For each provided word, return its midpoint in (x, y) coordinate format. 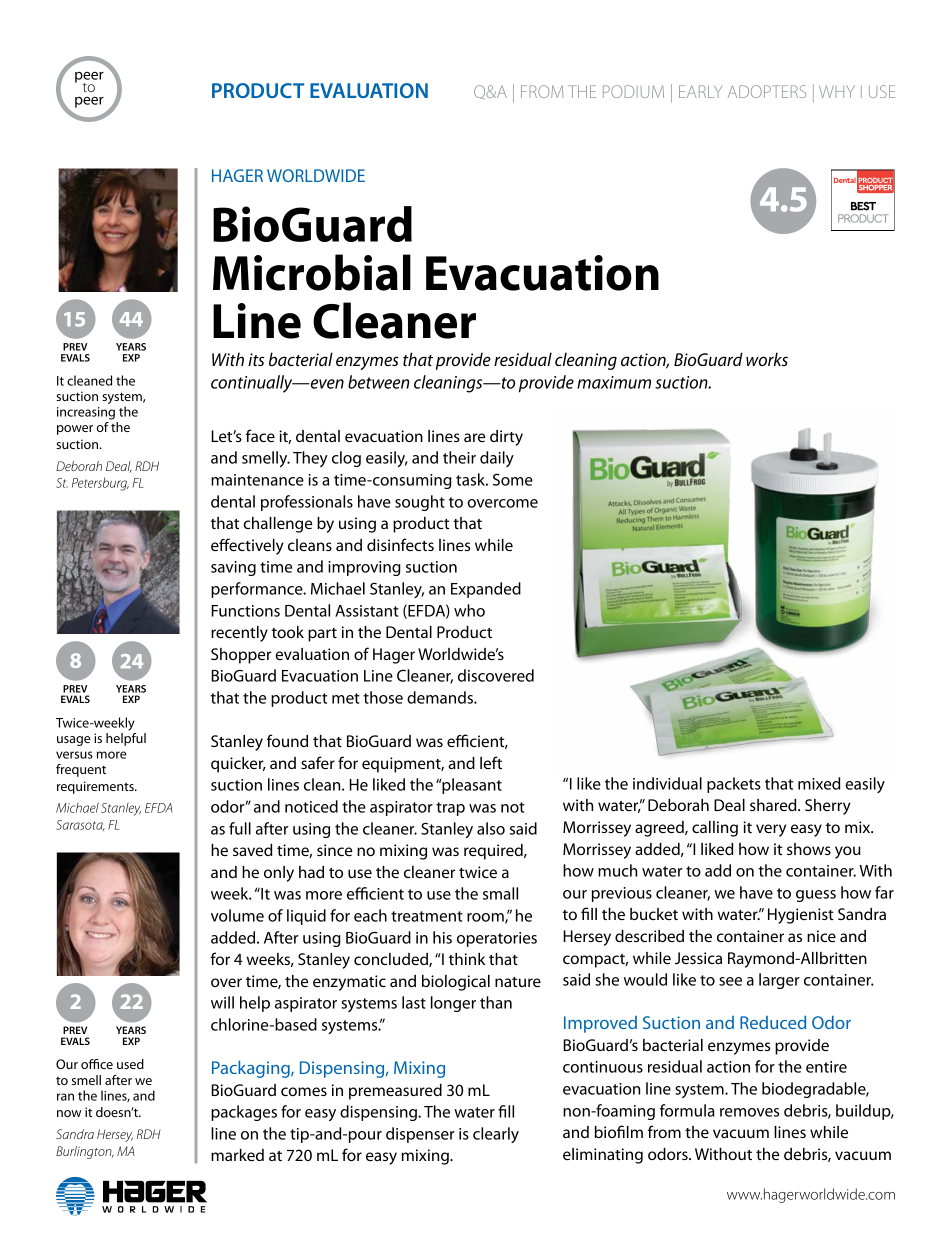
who (469, 610)
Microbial (312, 272)
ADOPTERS (767, 91)
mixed (819, 783)
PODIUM (633, 91)
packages (244, 1113)
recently (239, 634)
